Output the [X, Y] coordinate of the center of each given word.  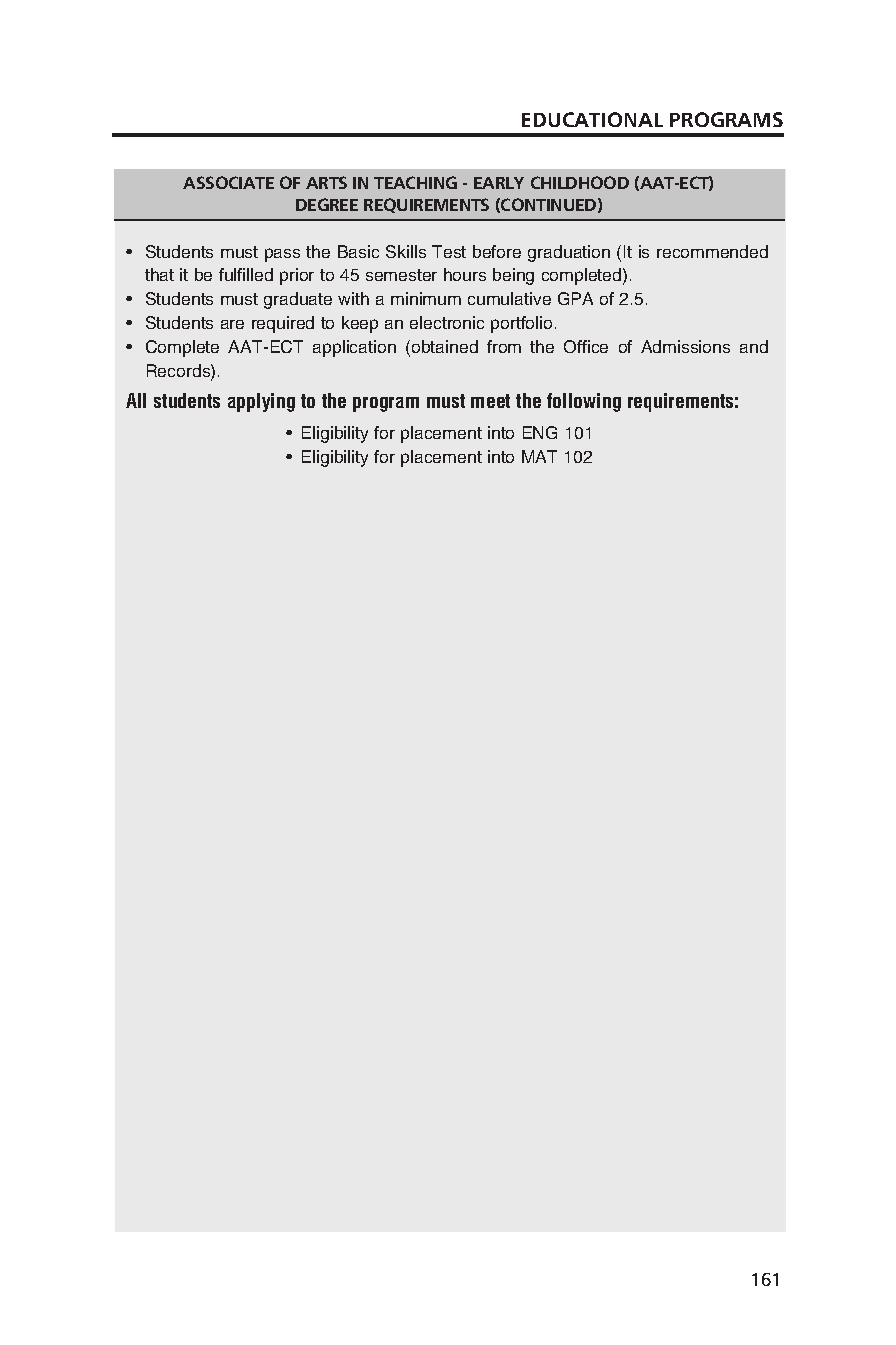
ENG [540, 432]
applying [261, 402]
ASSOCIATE [228, 182]
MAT [539, 456]
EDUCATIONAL [592, 119]
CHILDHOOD [580, 182]
